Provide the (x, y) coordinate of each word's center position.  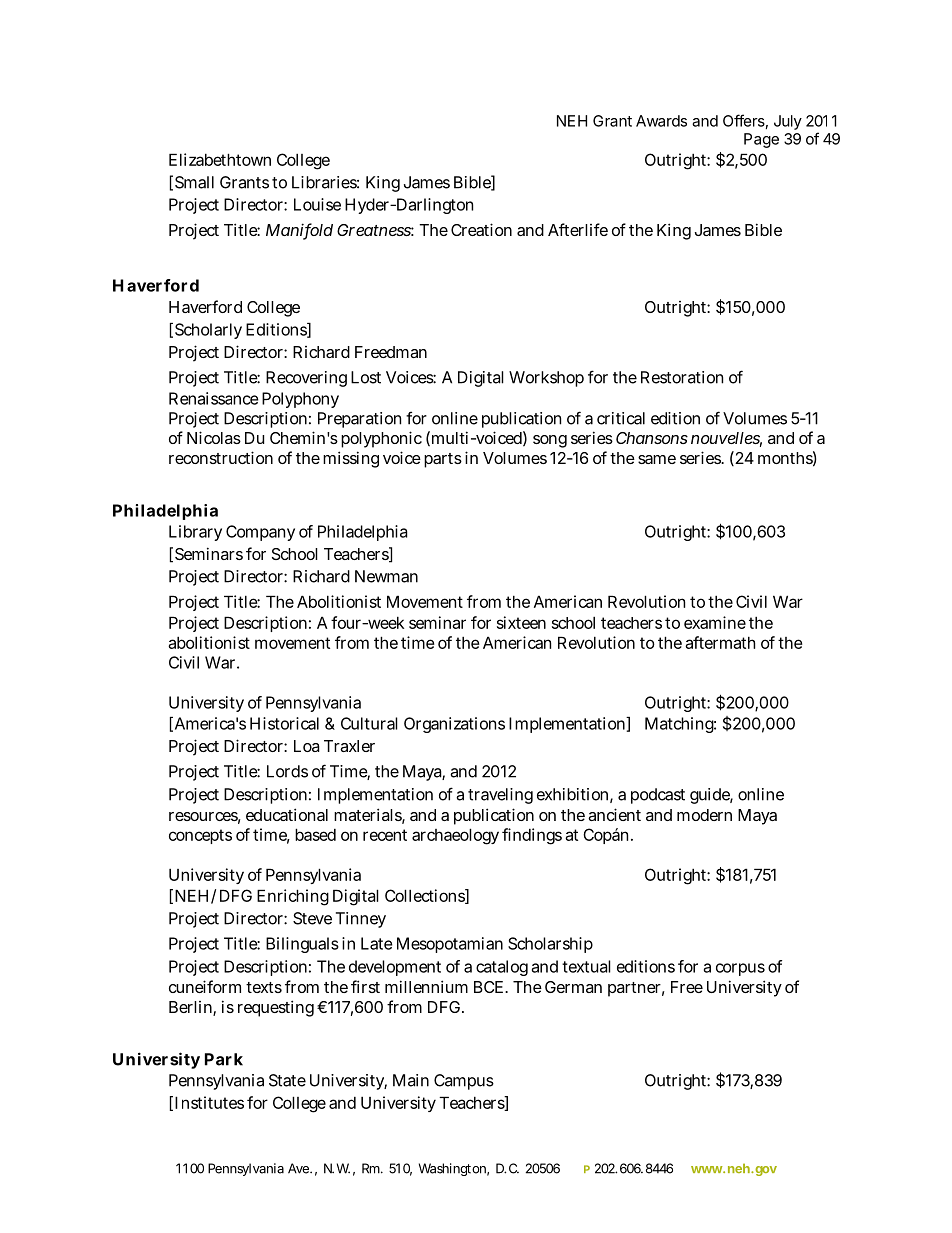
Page (761, 140)
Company (260, 533)
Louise (317, 204)
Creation (481, 229)
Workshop (546, 379)
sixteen (521, 622)
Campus (464, 1082)
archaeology (455, 836)
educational (287, 814)
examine (715, 622)
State (287, 1080)
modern (704, 815)
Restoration (682, 377)
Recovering (306, 379)
